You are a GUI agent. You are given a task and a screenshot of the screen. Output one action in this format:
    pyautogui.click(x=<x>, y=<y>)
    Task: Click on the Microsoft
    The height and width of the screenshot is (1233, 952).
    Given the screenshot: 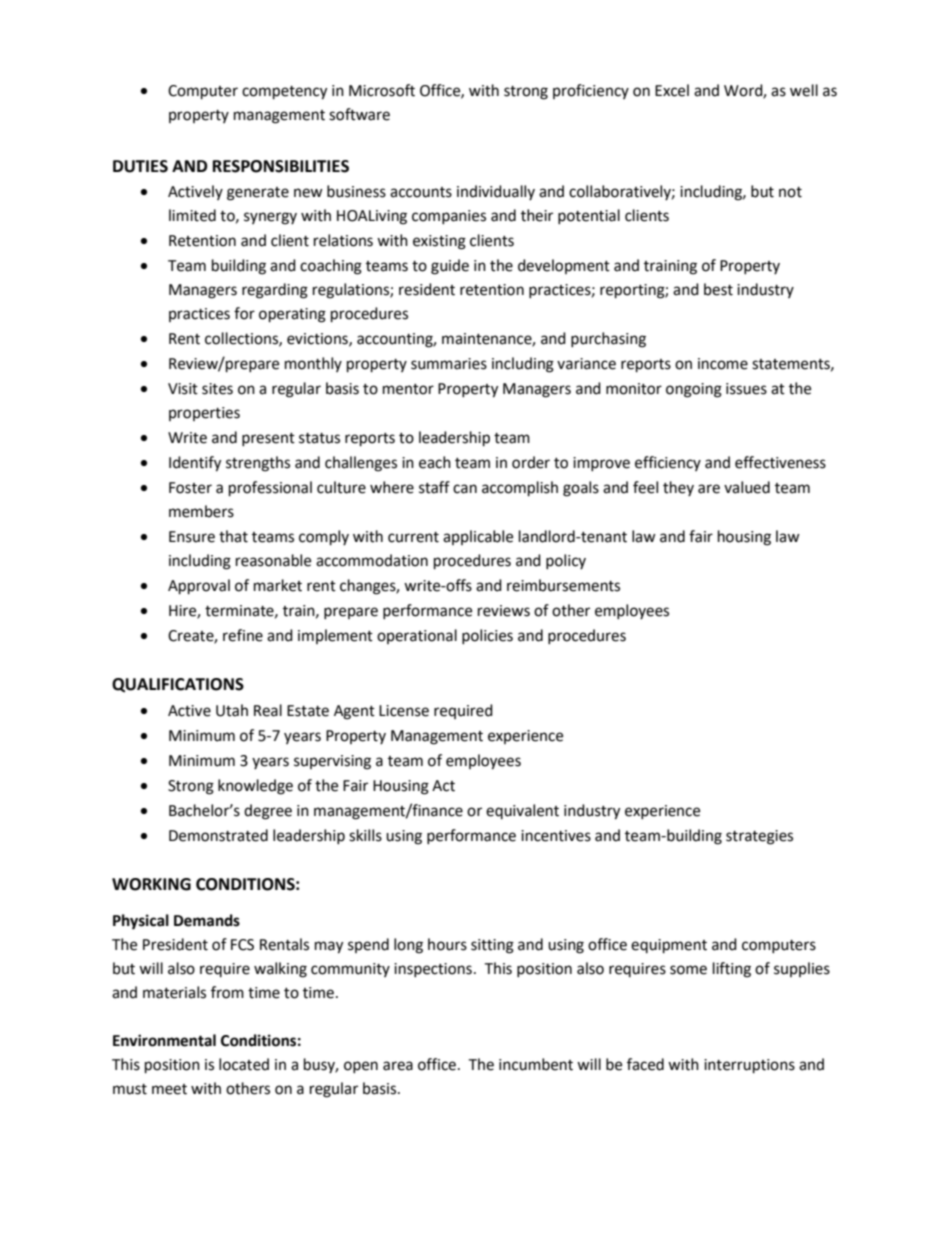 What is the action you would take?
    pyautogui.click(x=382, y=90)
